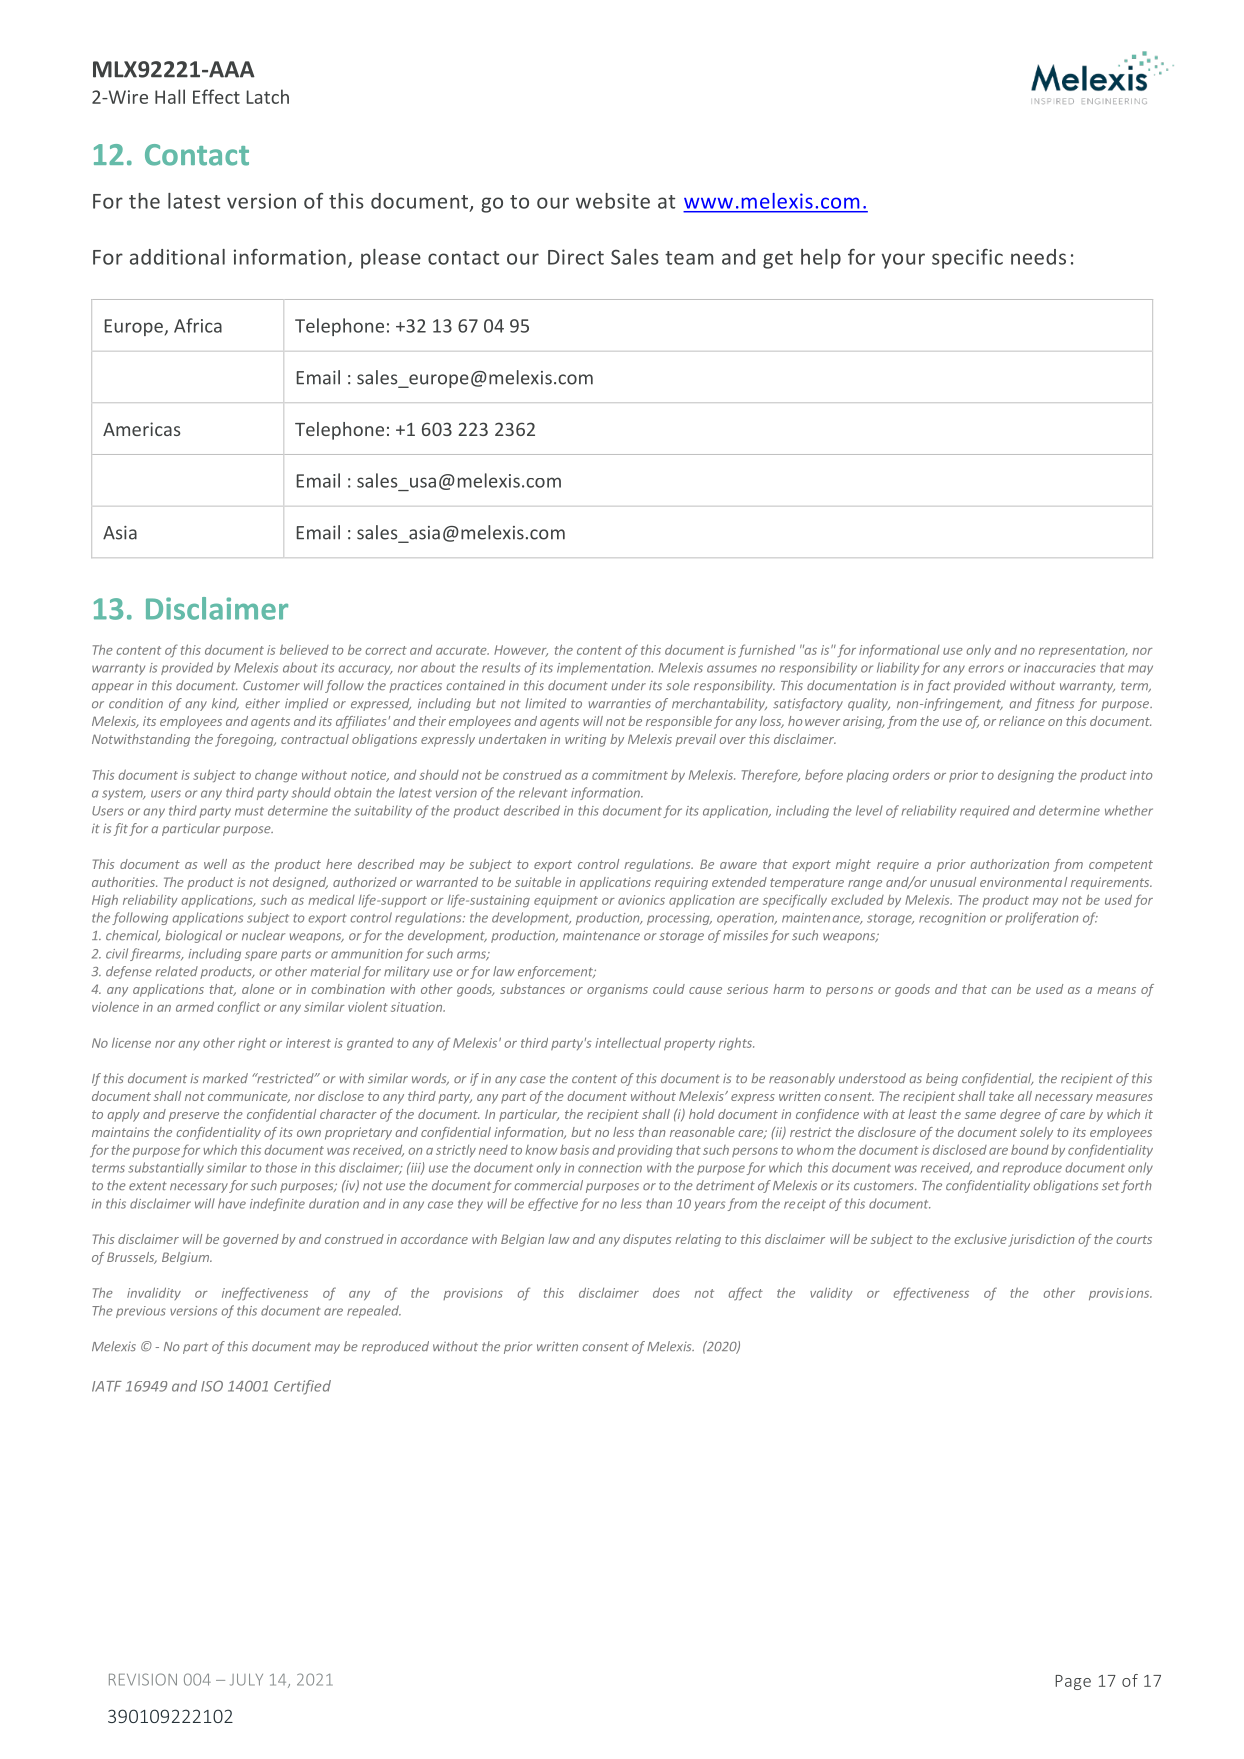 The height and width of the document is (1759, 1244). What do you see at coordinates (1073, 1682) in the document?
I see `Page` at bounding box center [1073, 1682].
